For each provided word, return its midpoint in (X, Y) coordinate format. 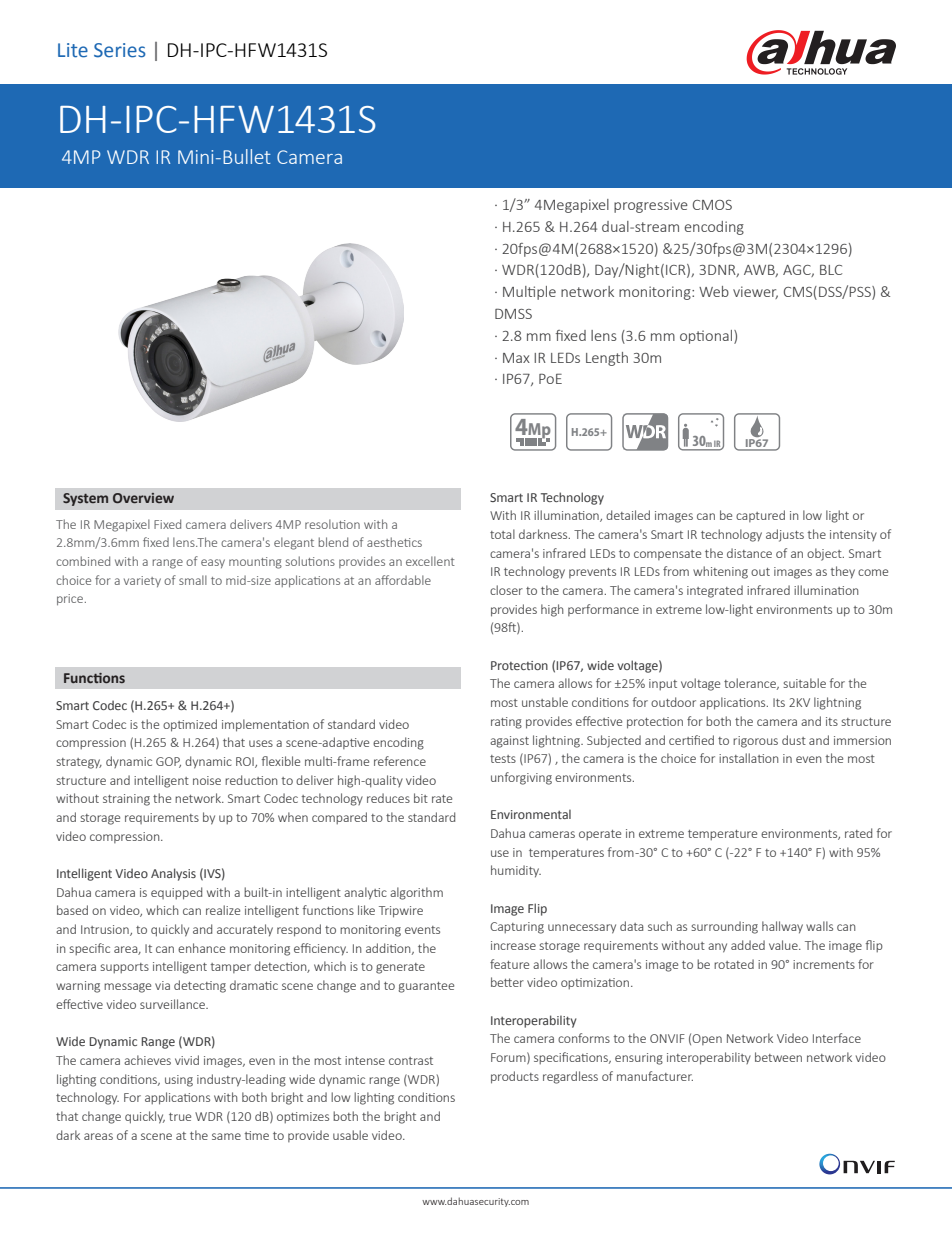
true (180, 1117)
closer (506, 590)
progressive (651, 206)
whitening (720, 572)
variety (142, 581)
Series (120, 50)
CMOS (712, 205)
